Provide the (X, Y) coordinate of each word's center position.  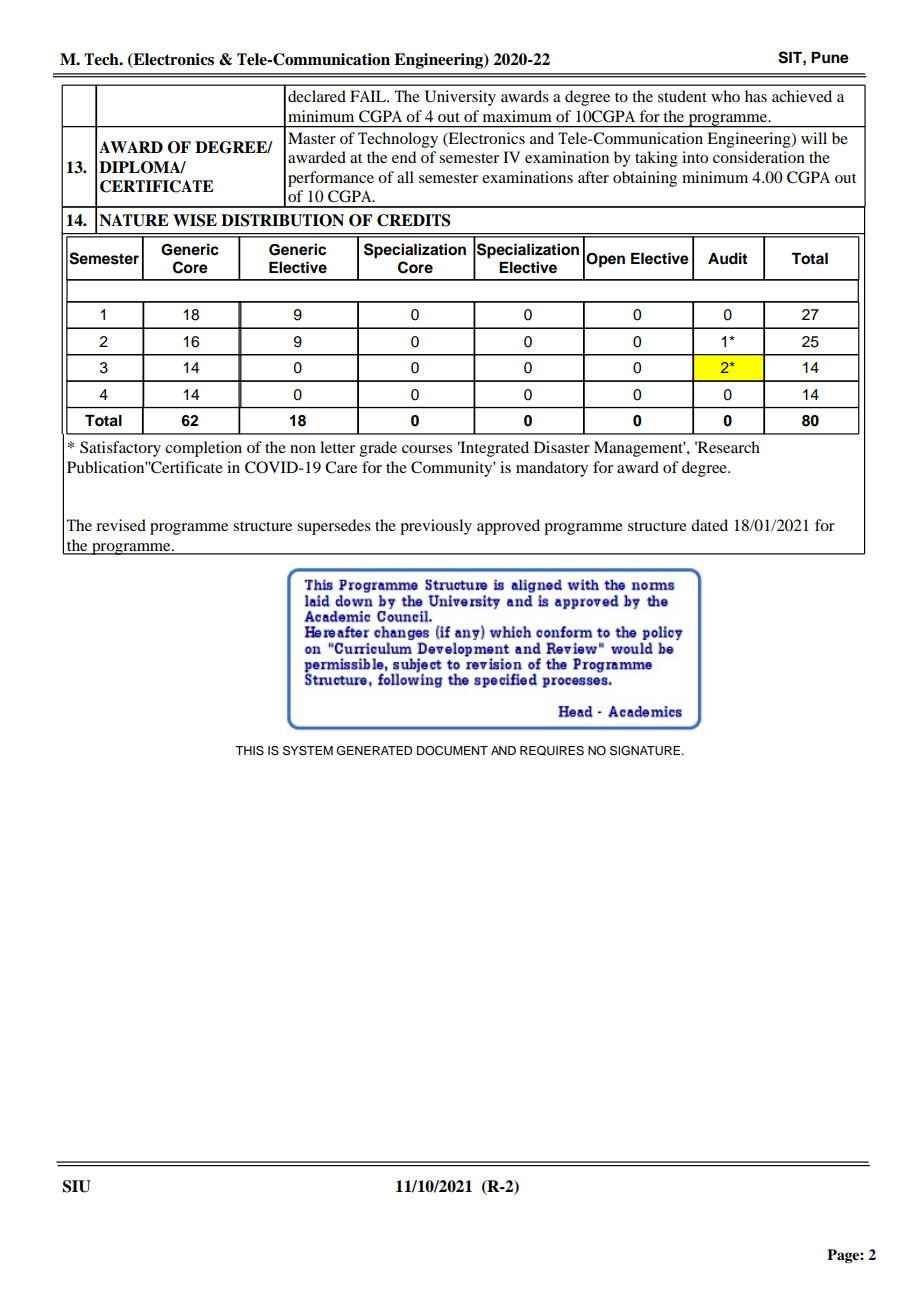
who (725, 96)
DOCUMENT (452, 751)
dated (709, 525)
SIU (77, 1186)
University (460, 98)
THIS (249, 751)
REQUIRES (552, 751)
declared (317, 96)
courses (427, 449)
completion (203, 449)
